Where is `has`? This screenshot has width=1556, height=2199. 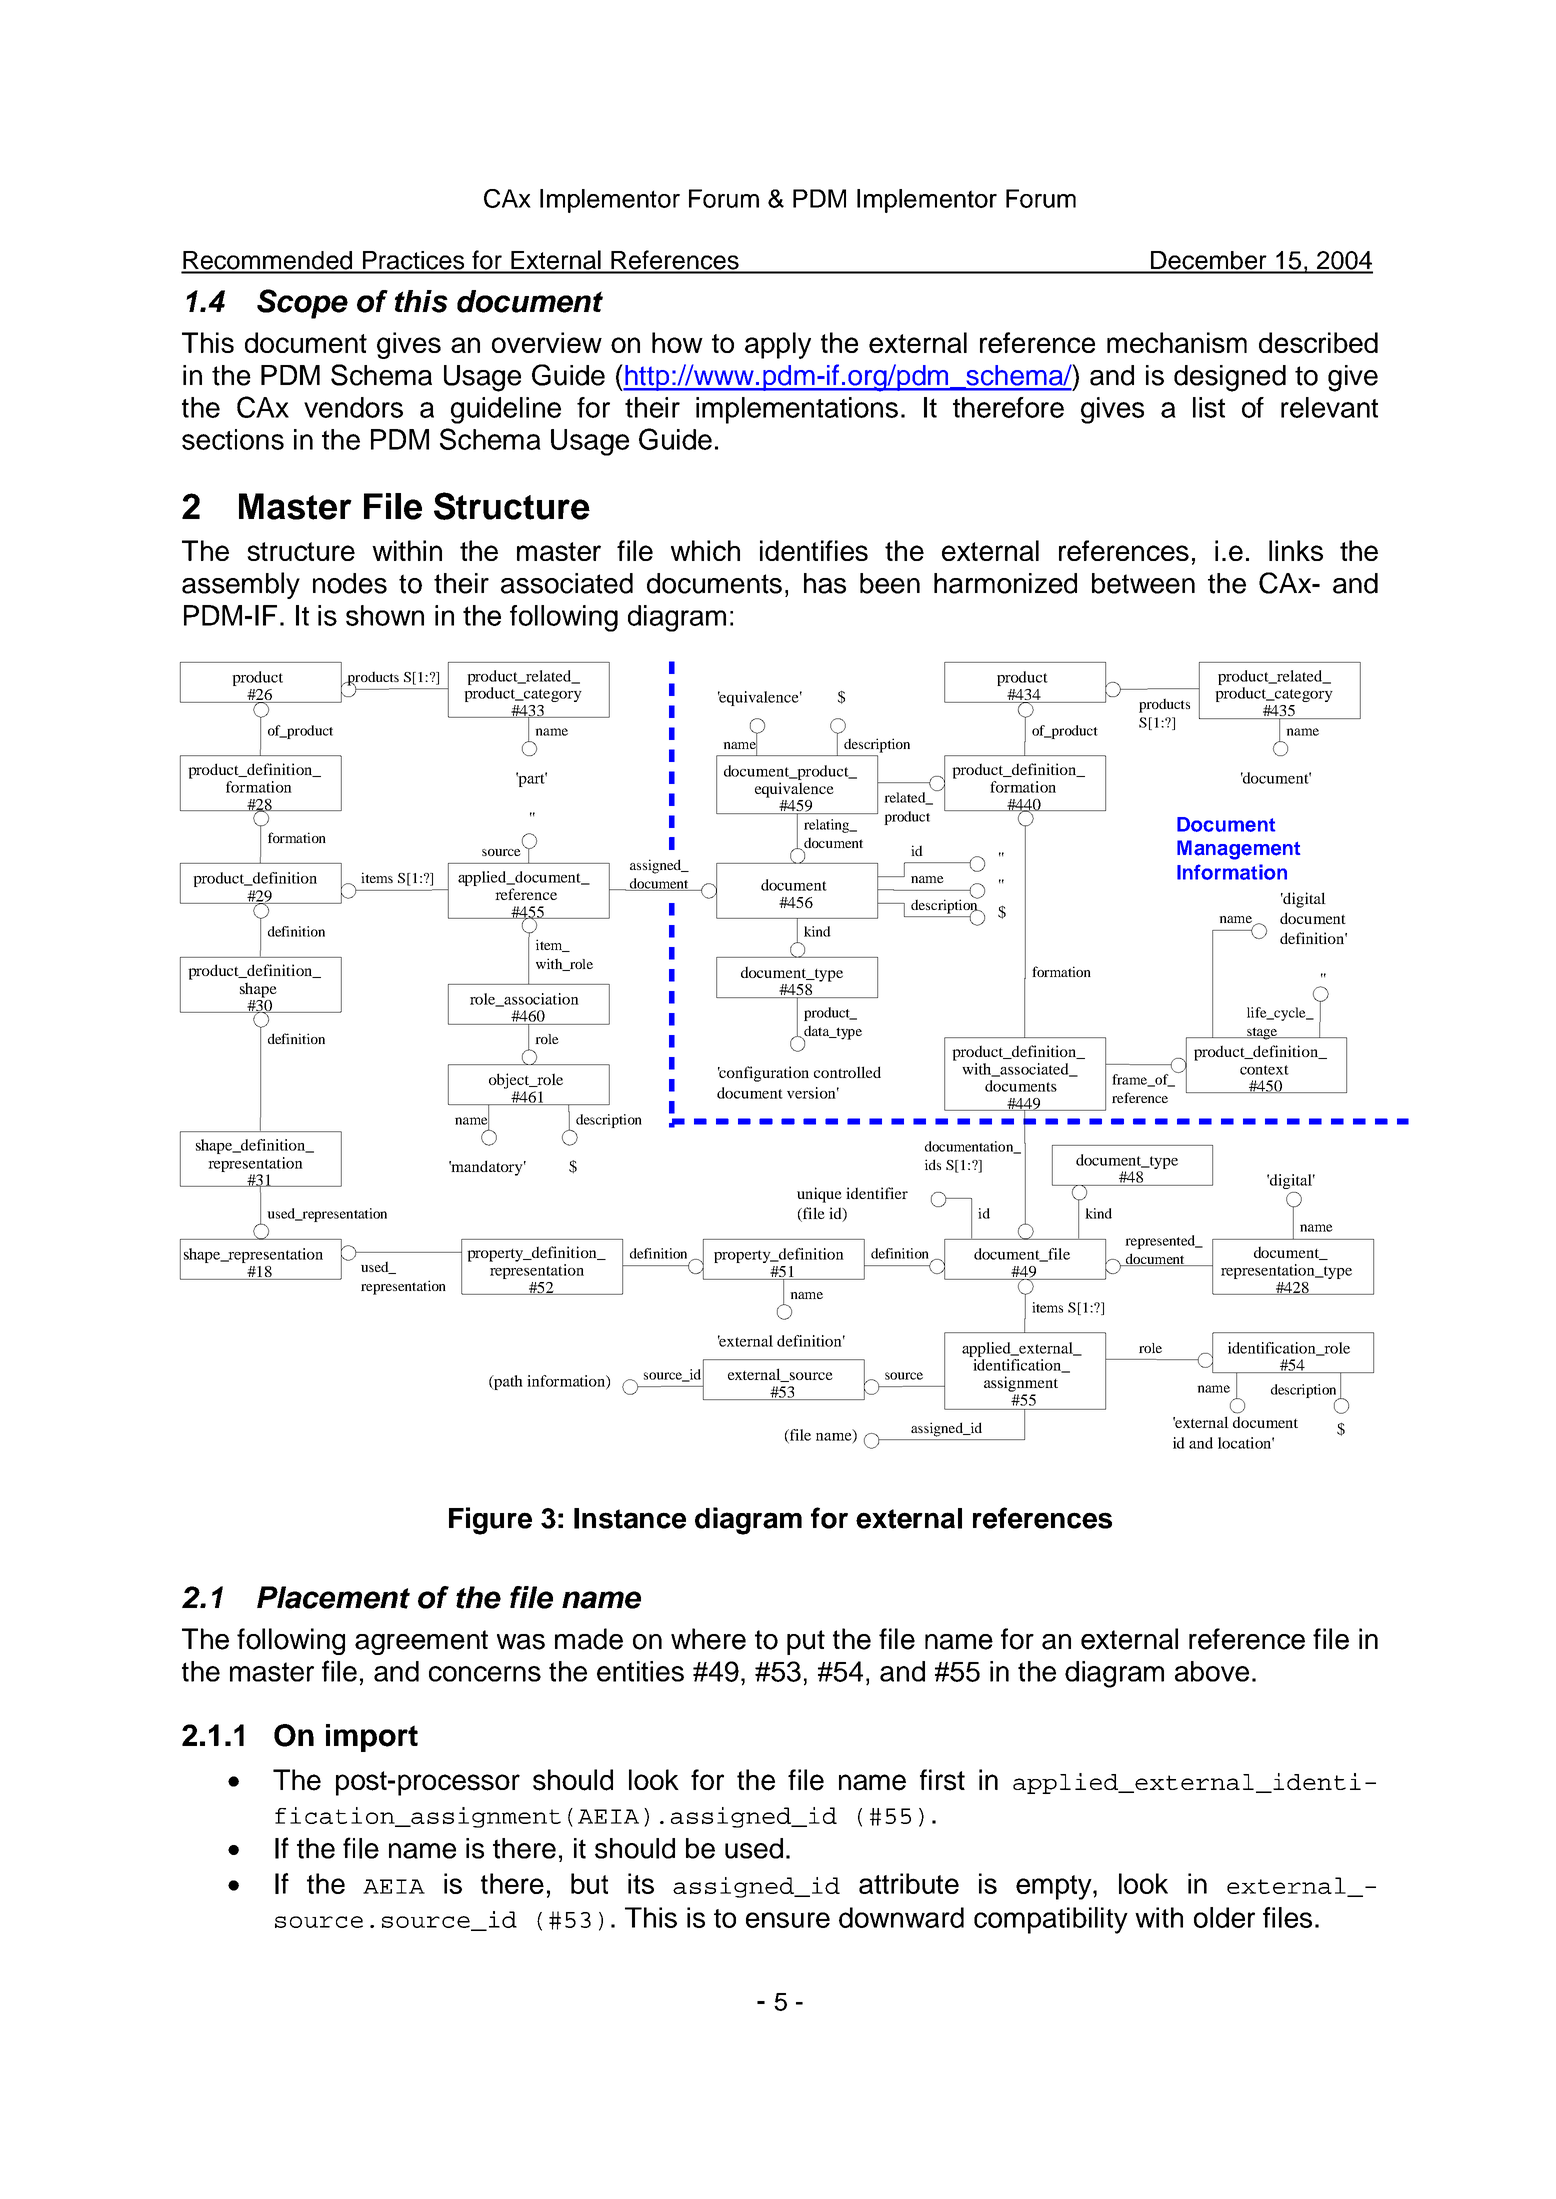
has is located at coordinates (825, 583).
